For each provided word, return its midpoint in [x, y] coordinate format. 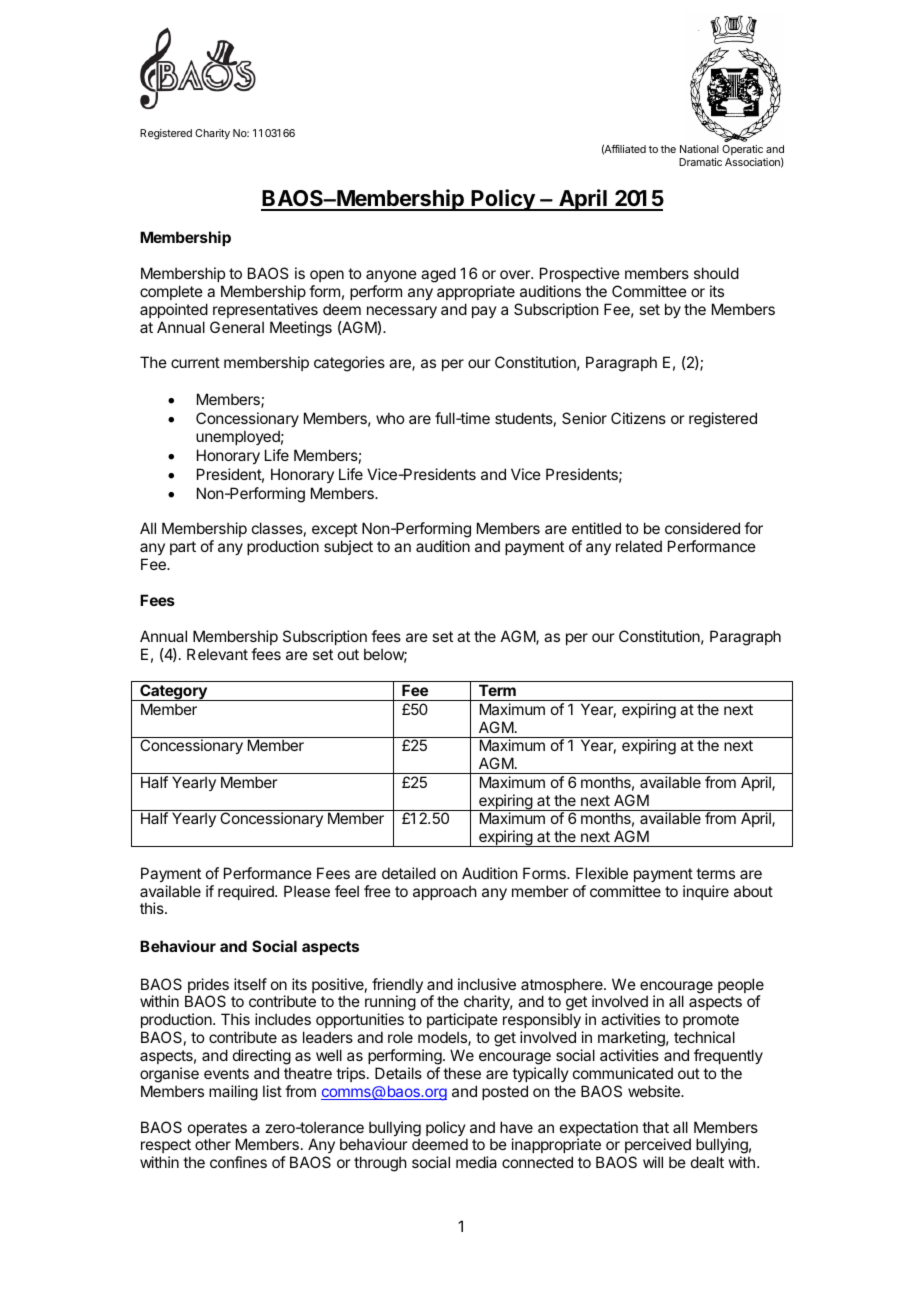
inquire [706, 892]
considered [702, 528]
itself [250, 984]
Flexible [602, 873]
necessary [402, 312]
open [327, 276]
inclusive [487, 984]
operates [217, 1130]
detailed [409, 873]
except [335, 532]
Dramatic [700, 162]
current [195, 362]
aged [438, 275]
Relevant [217, 654]
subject [348, 547]
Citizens [638, 418]
